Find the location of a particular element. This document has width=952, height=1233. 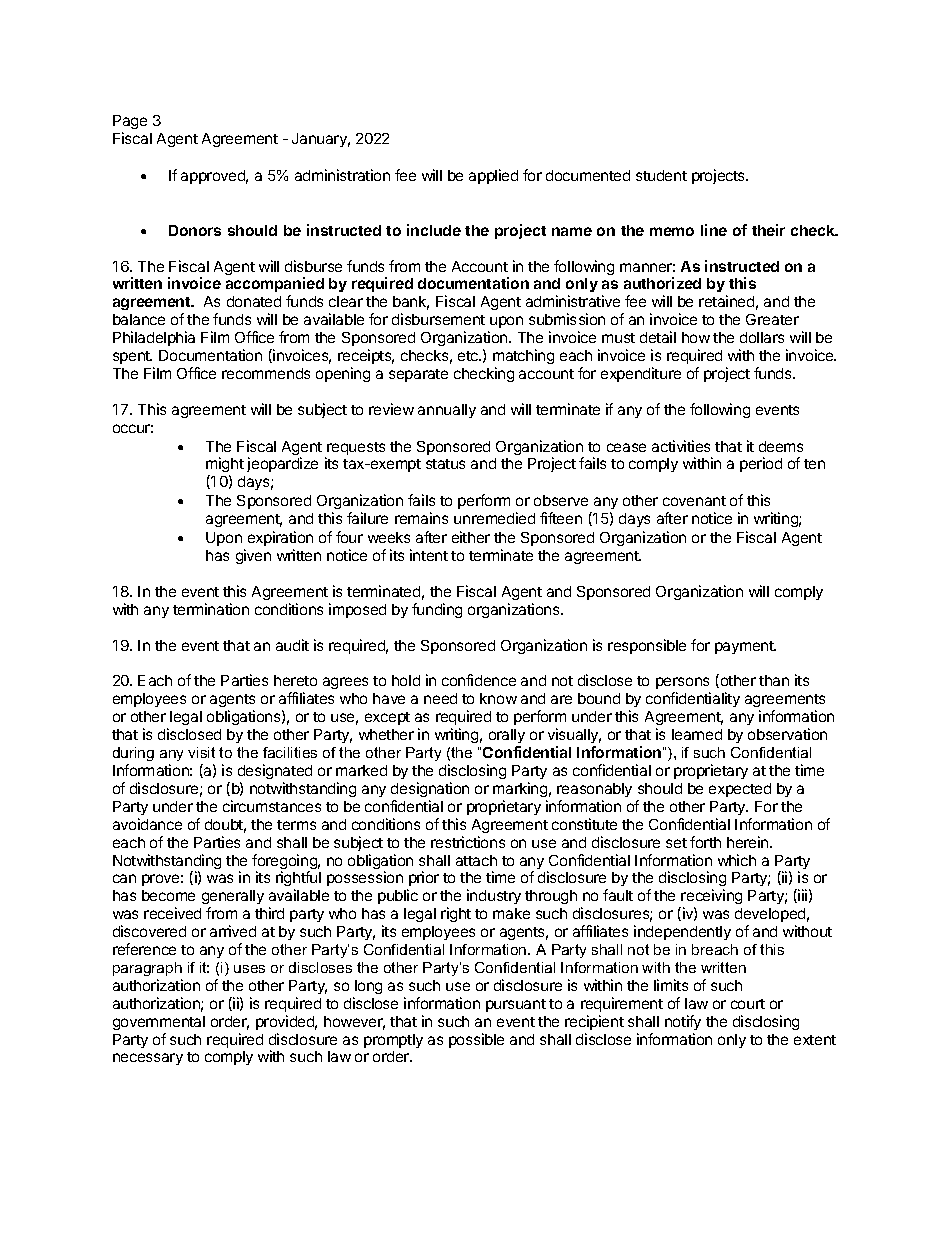

possible is located at coordinates (476, 1040).
